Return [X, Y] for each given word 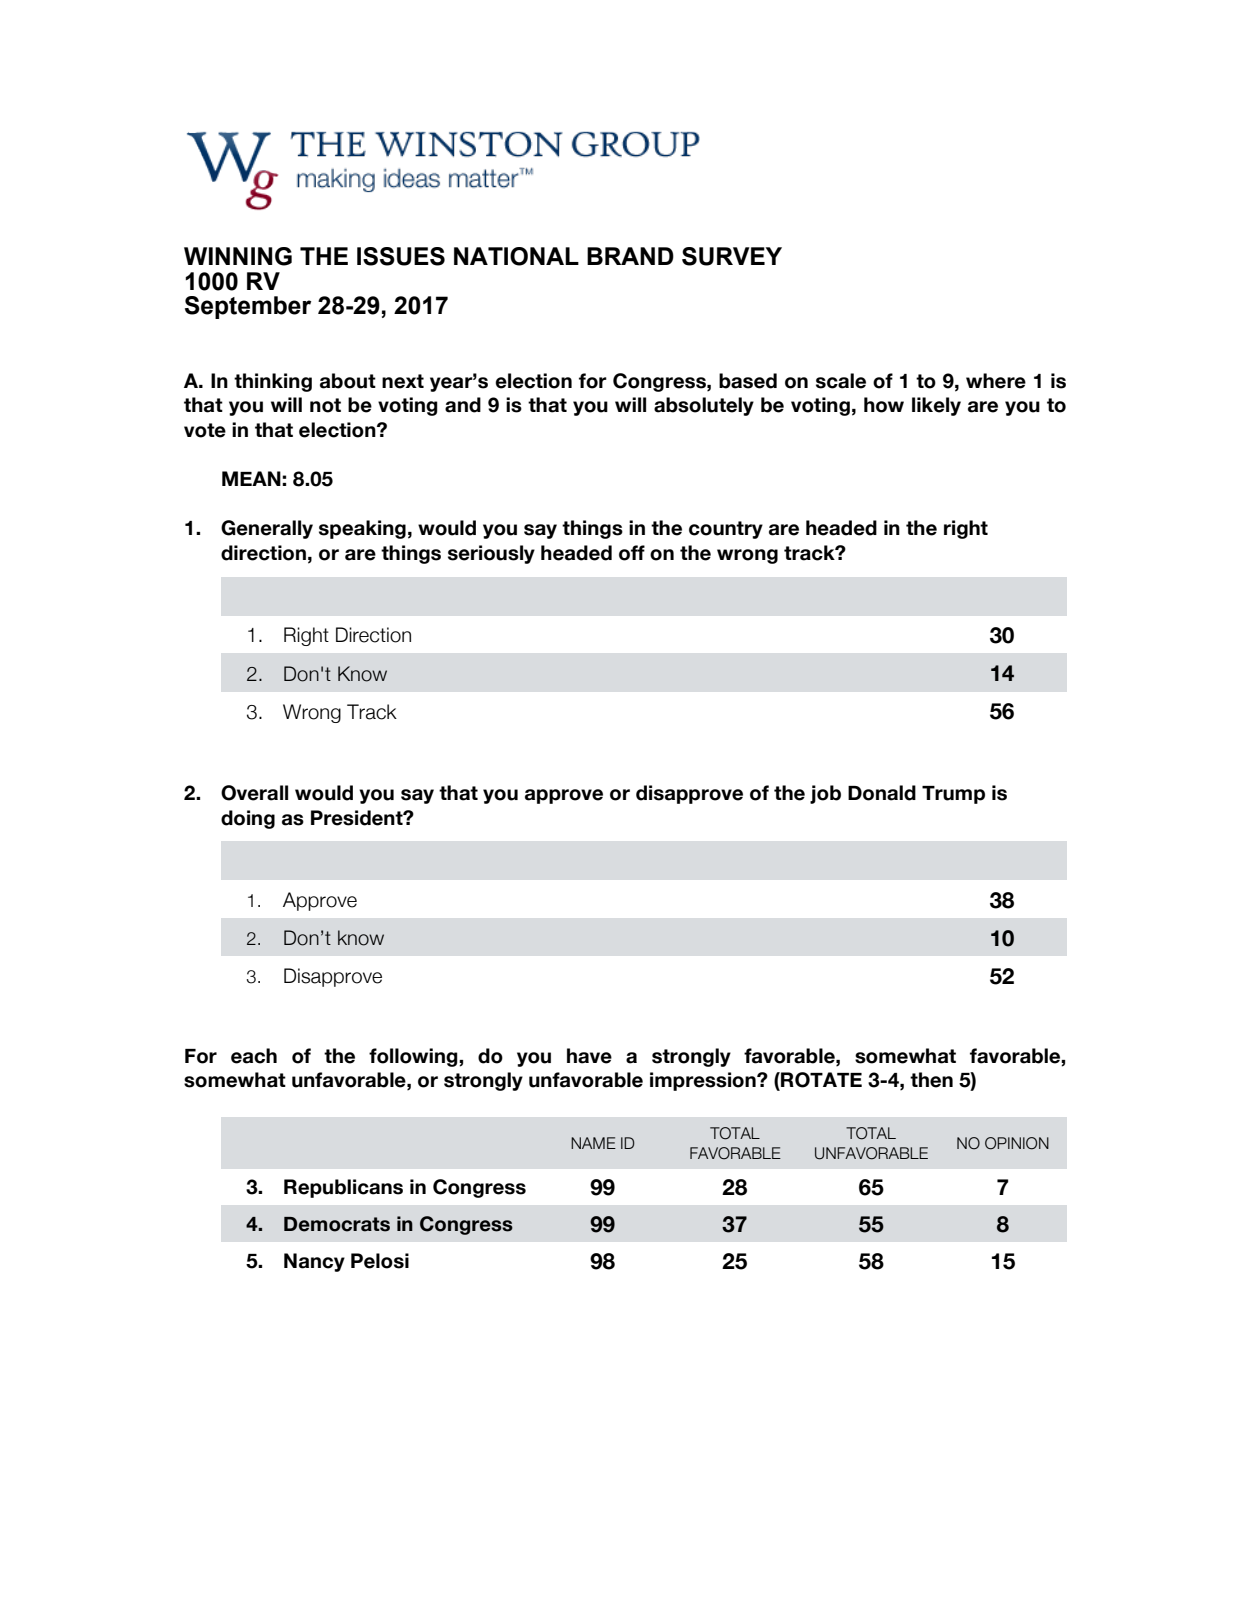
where [996, 381]
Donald [882, 793]
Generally [267, 529]
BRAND [630, 256]
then [931, 1080]
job [825, 794]
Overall [254, 793]
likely [936, 406]
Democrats [337, 1224]
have [589, 1056]
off [632, 553]
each [254, 1056]
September [248, 307]
